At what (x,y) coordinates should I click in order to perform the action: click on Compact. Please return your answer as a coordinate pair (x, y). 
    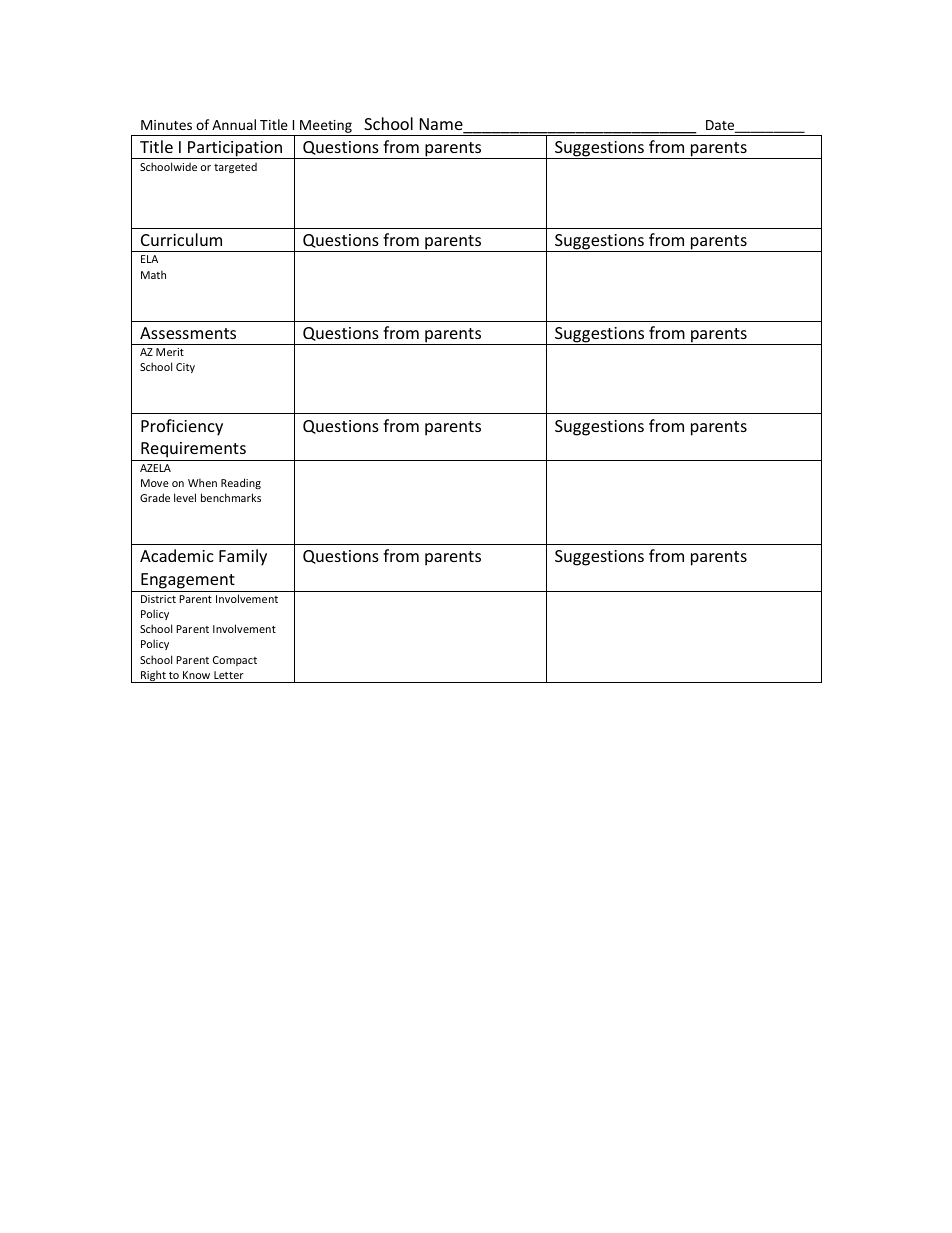
    Looking at the image, I should click on (235, 661).
